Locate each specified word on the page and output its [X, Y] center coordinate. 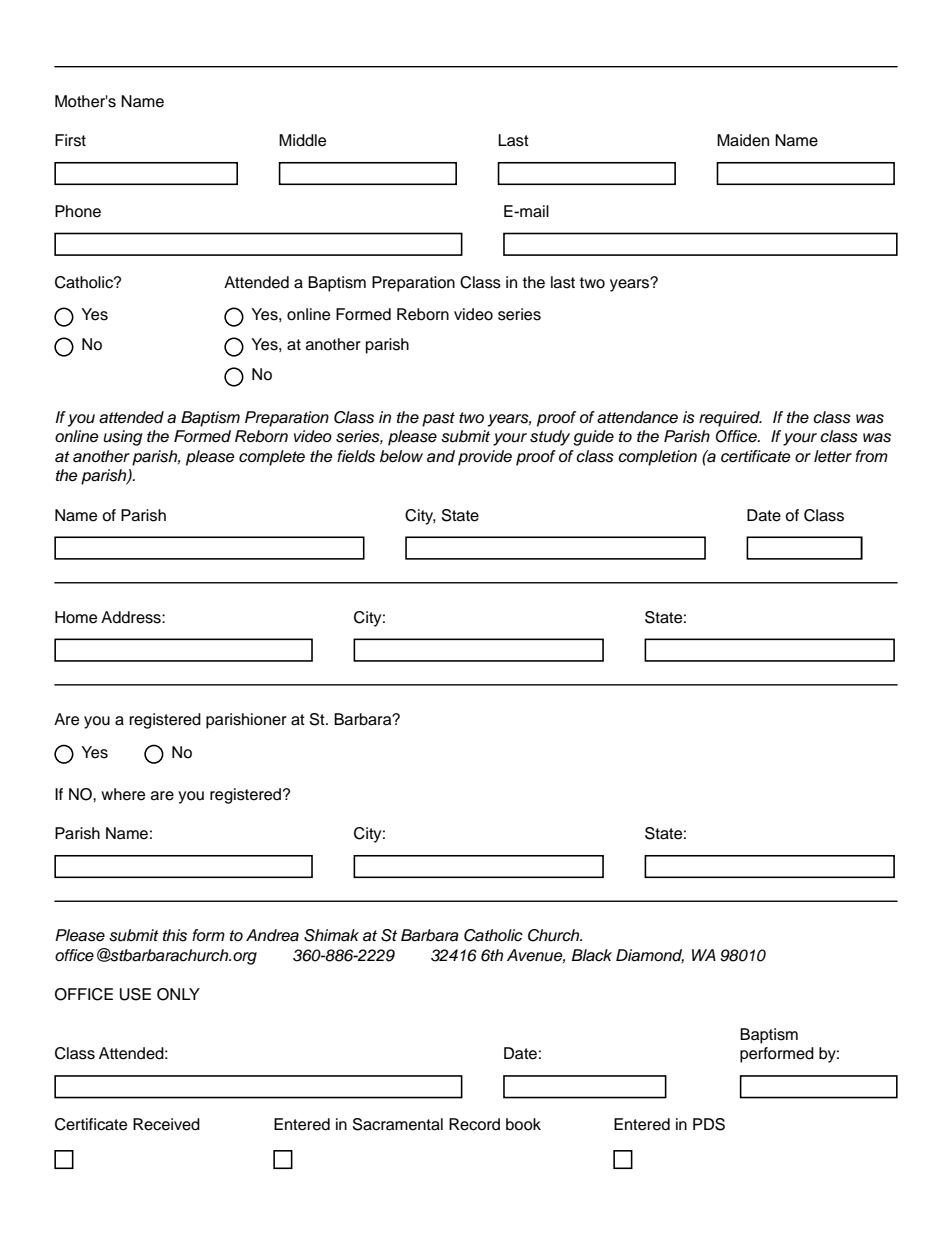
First [70, 140]
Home [76, 617]
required [730, 419]
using [122, 438]
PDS [709, 1124]
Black [592, 955]
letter [833, 456]
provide [485, 458]
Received [166, 1124]
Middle [302, 140]
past [438, 419]
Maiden [743, 140]
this [175, 935]
